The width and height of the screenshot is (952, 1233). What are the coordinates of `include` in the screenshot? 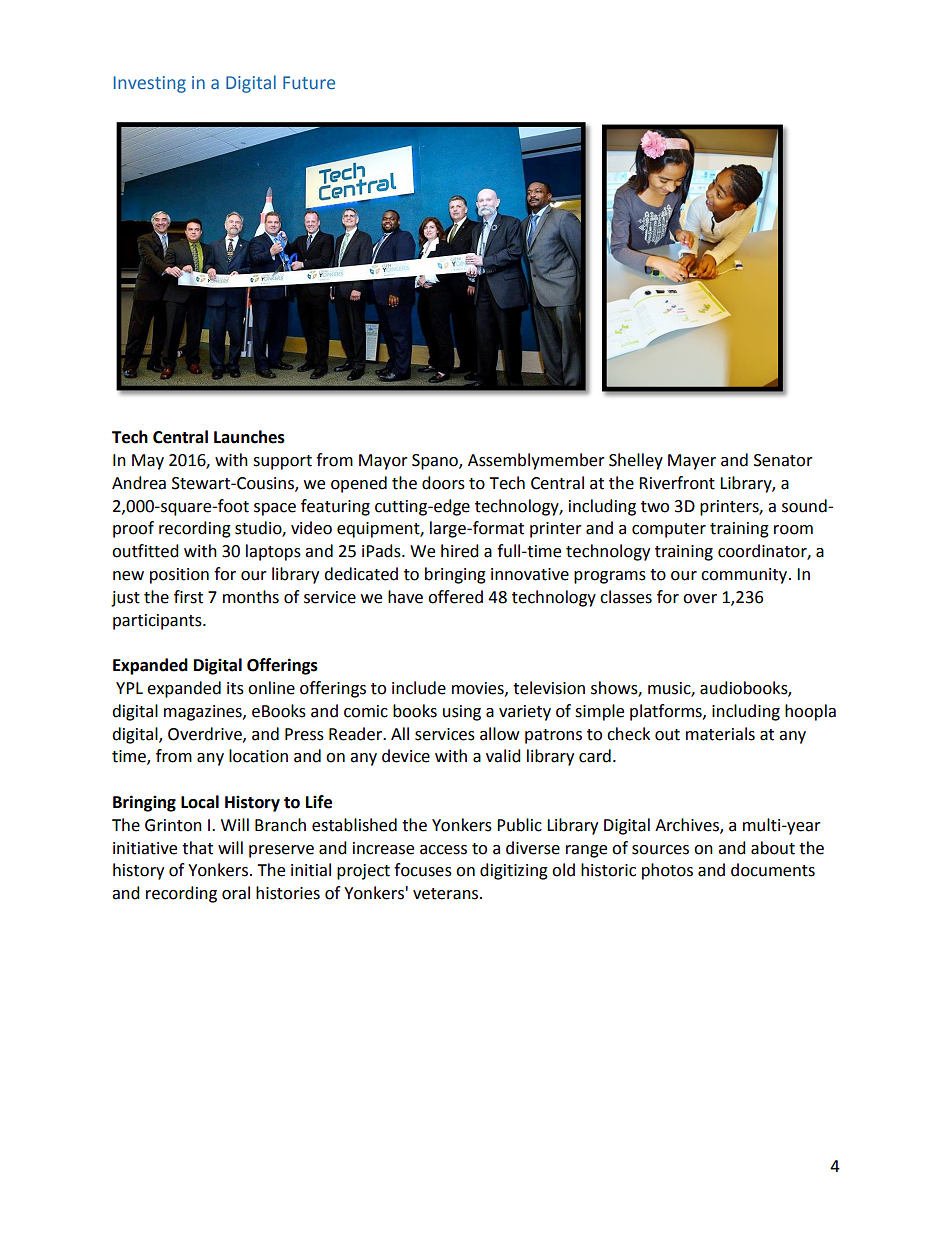 It's located at (419, 688).
